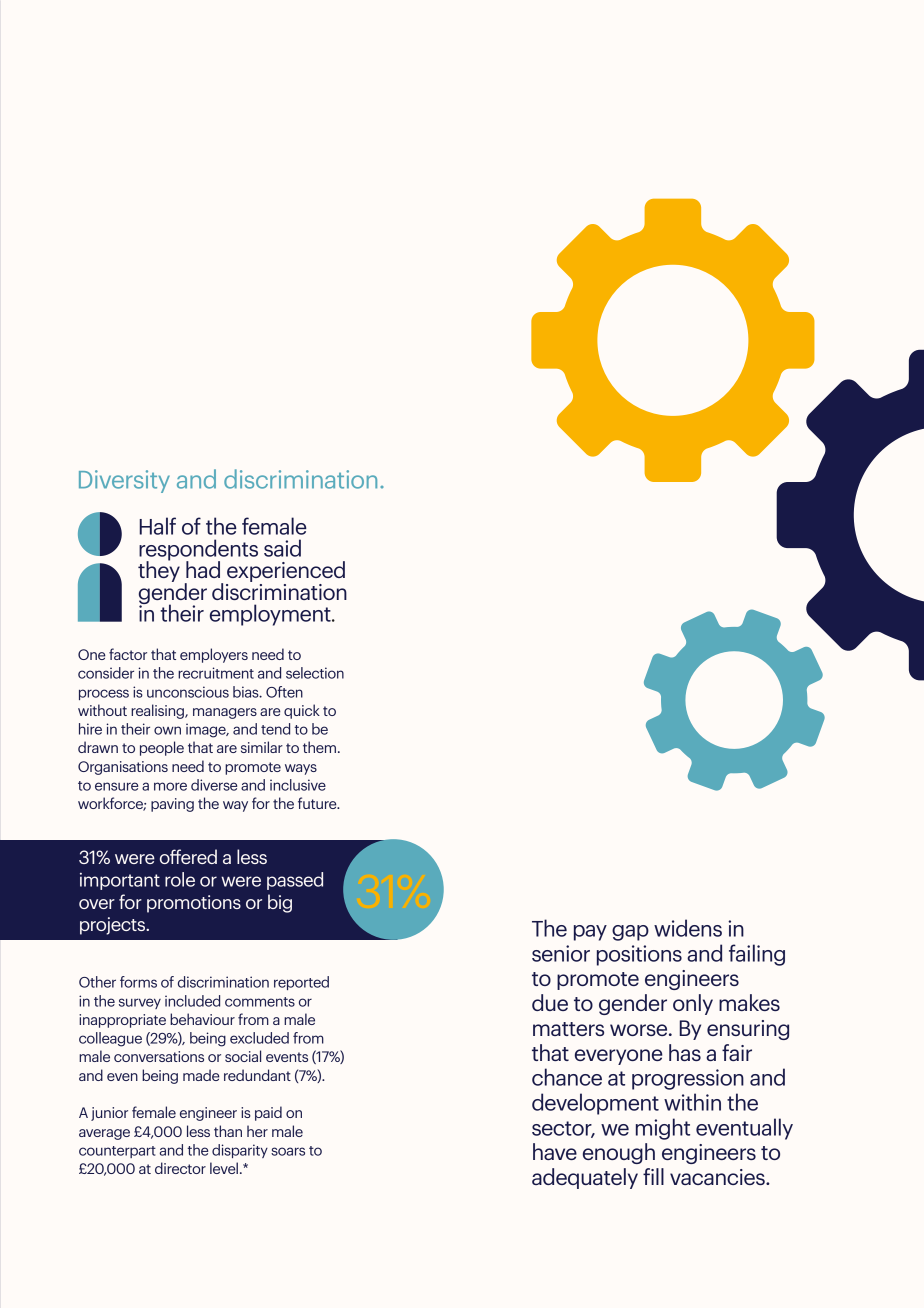  Describe the element at coordinates (302, 711) in the screenshot. I see `quick` at that location.
